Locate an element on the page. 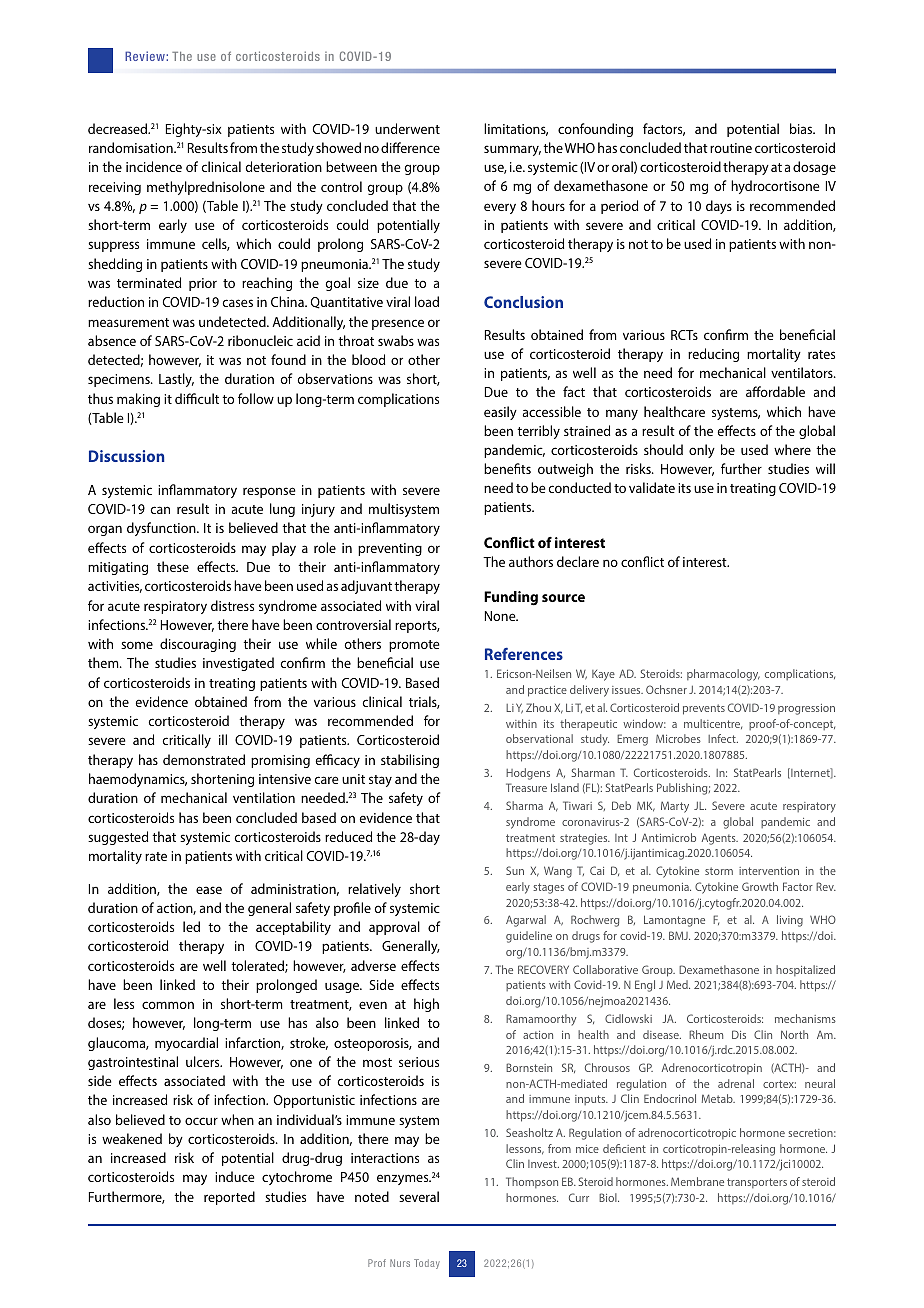 The width and height of the image is (924, 1308). Microbes is located at coordinates (678, 738).
